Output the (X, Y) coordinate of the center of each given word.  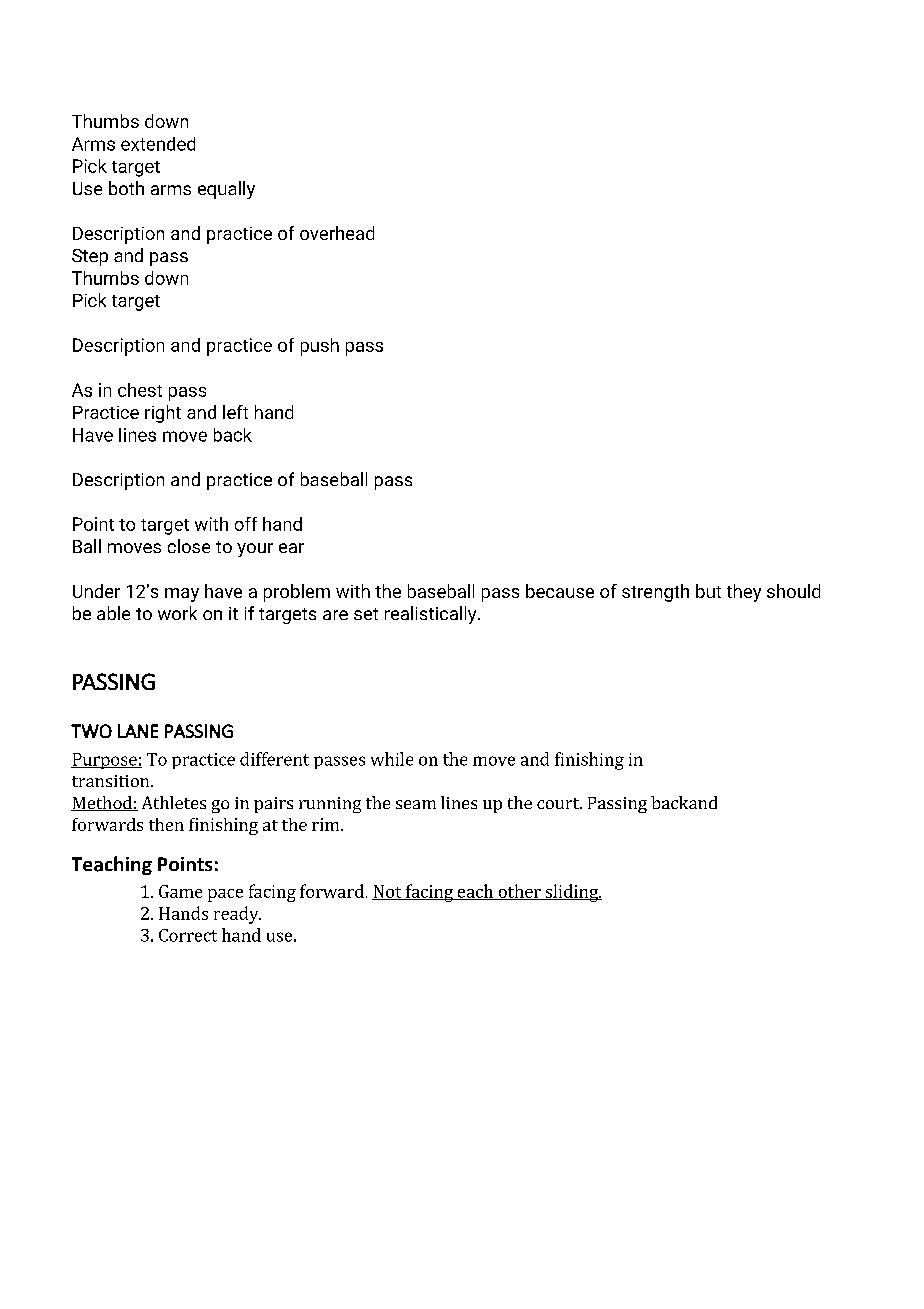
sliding (571, 893)
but (708, 591)
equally (226, 190)
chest (140, 390)
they (744, 593)
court (559, 803)
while (392, 759)
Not (388, 892)
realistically (432, 615)
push (320, 347)
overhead (337, 233)
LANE (138, 731)
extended (158, 144)
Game (180, 891)
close (189, 546)
